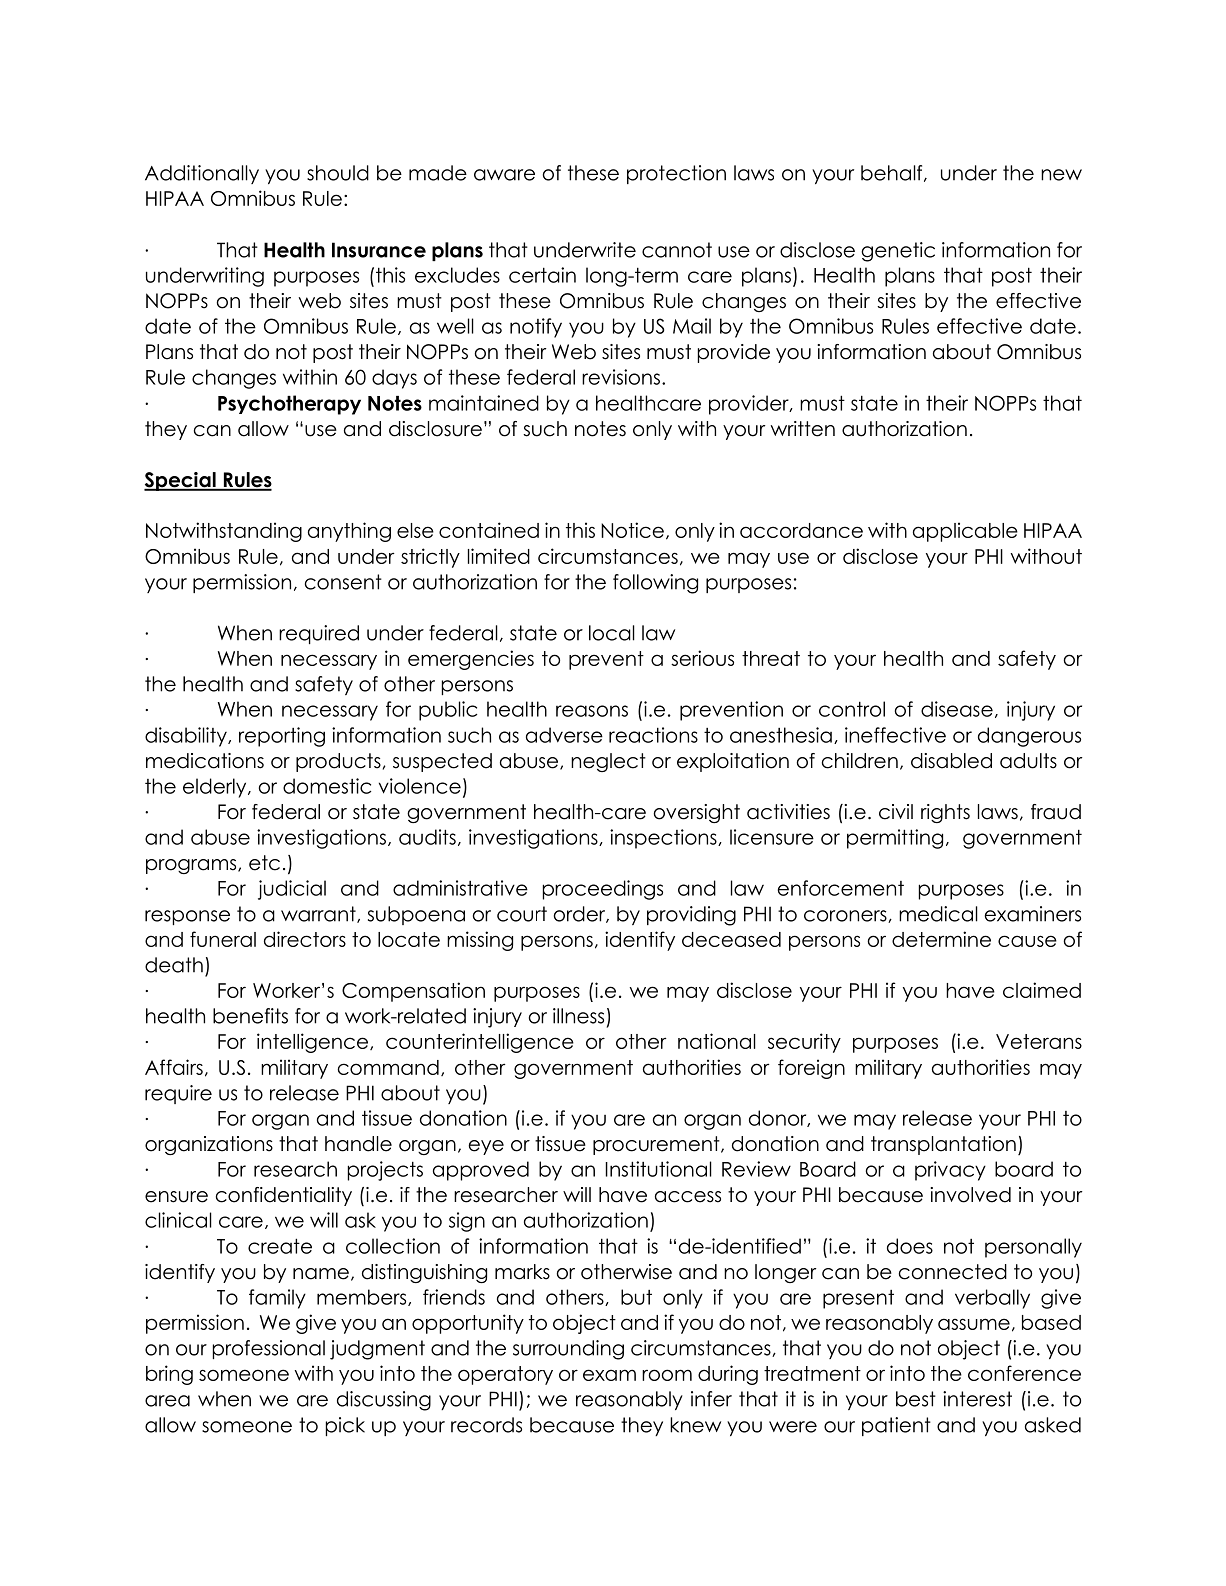  I want to click on revisions, so click(621, 377).
